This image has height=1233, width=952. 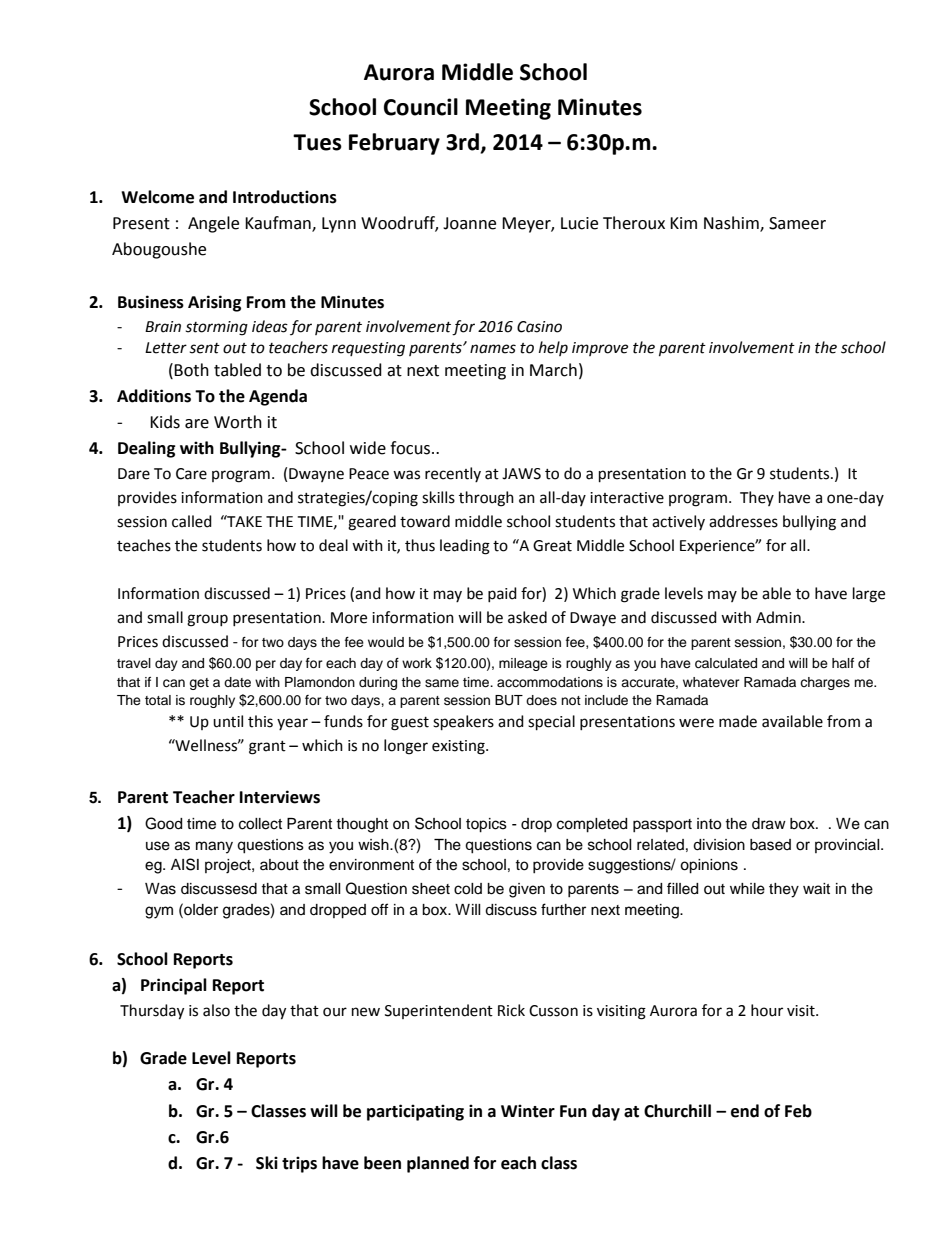 I want to click on Churchill, so click(x=677, y=1111).
